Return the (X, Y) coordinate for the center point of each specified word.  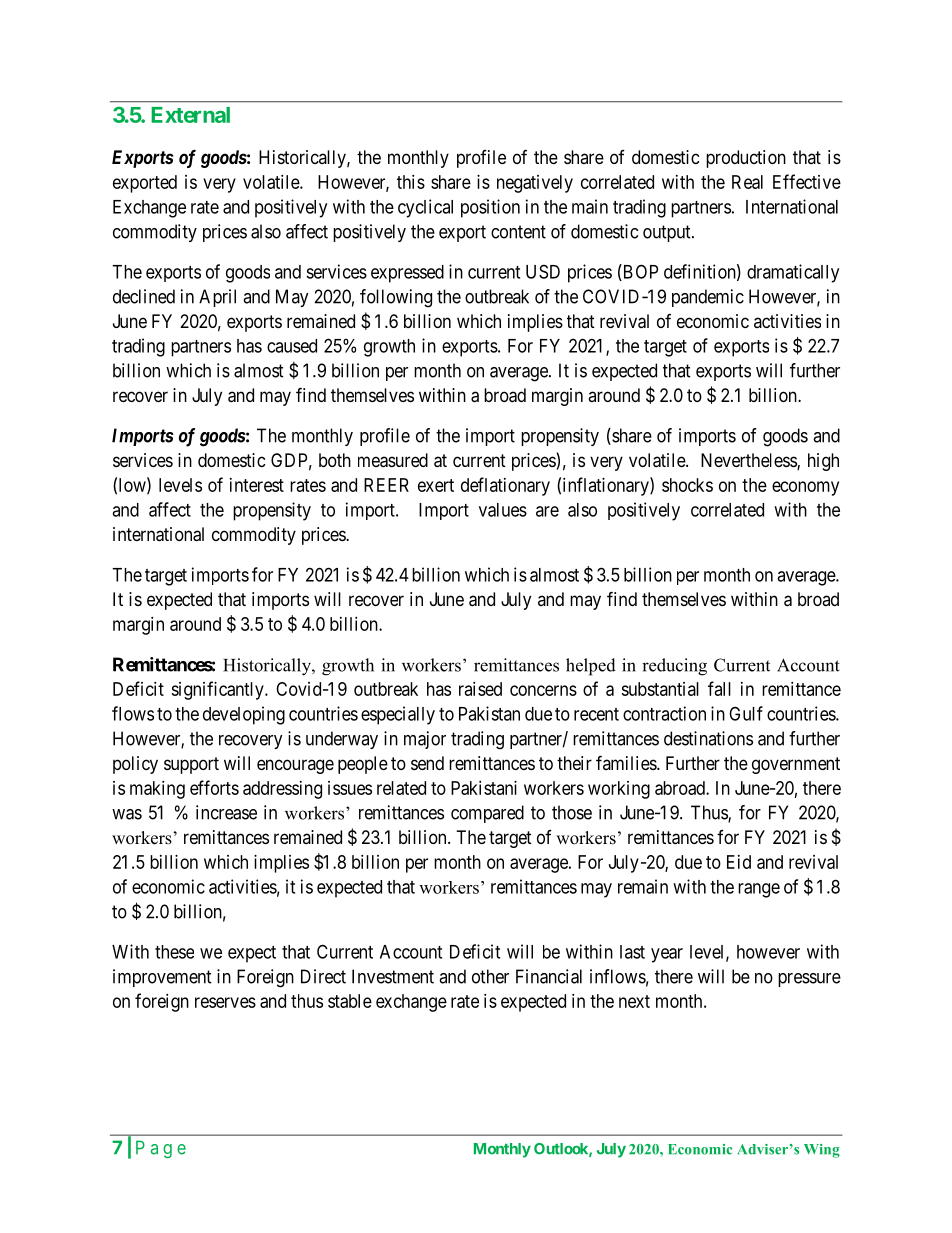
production (746, 159)
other (490, 976)
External (190, 115)
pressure (809, 980)
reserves (225, 1002)
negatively (535, 184)
